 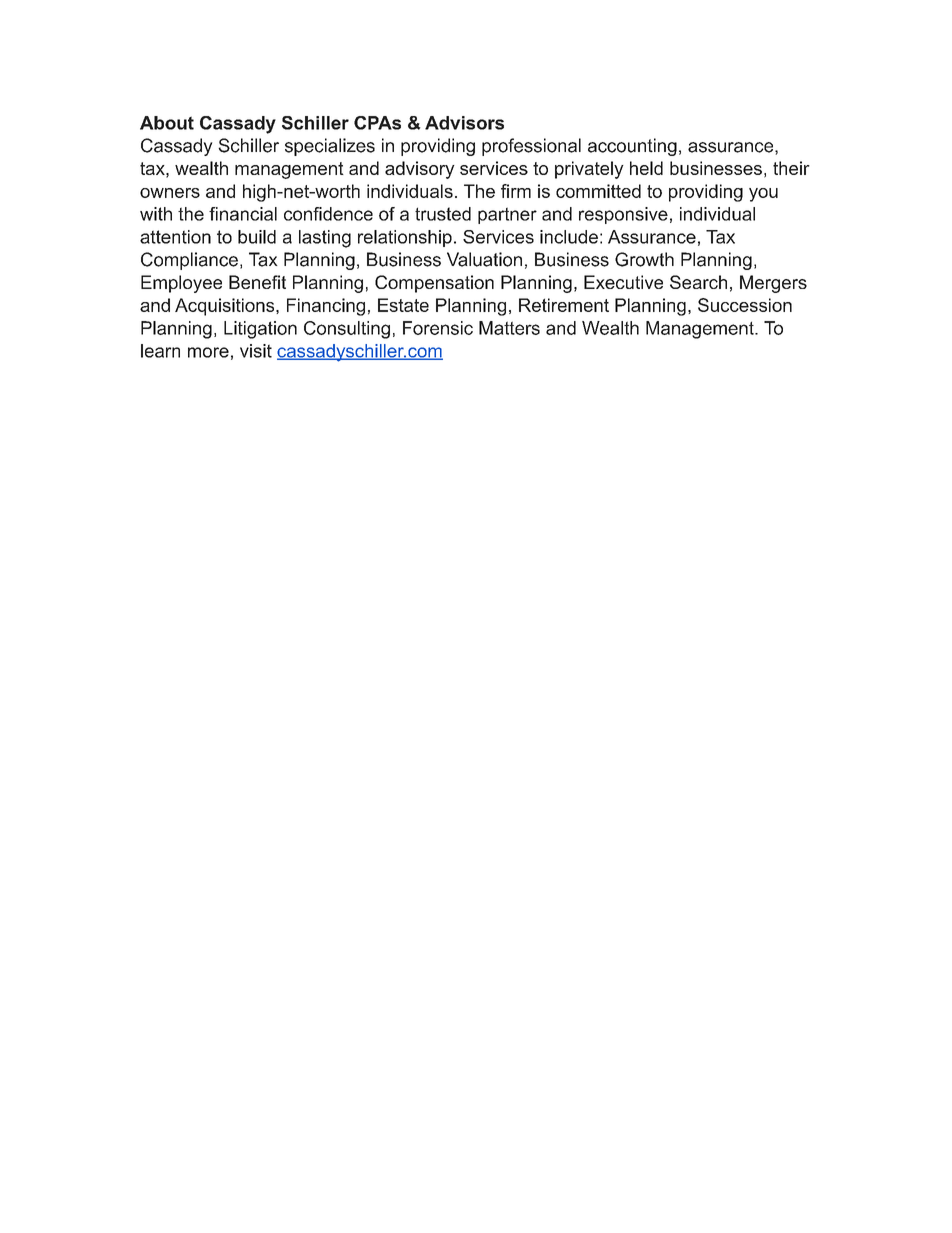 What do you see at coordinates (257, 237) in the screenshot?
I see `build` at bounding box center [257, 237].
